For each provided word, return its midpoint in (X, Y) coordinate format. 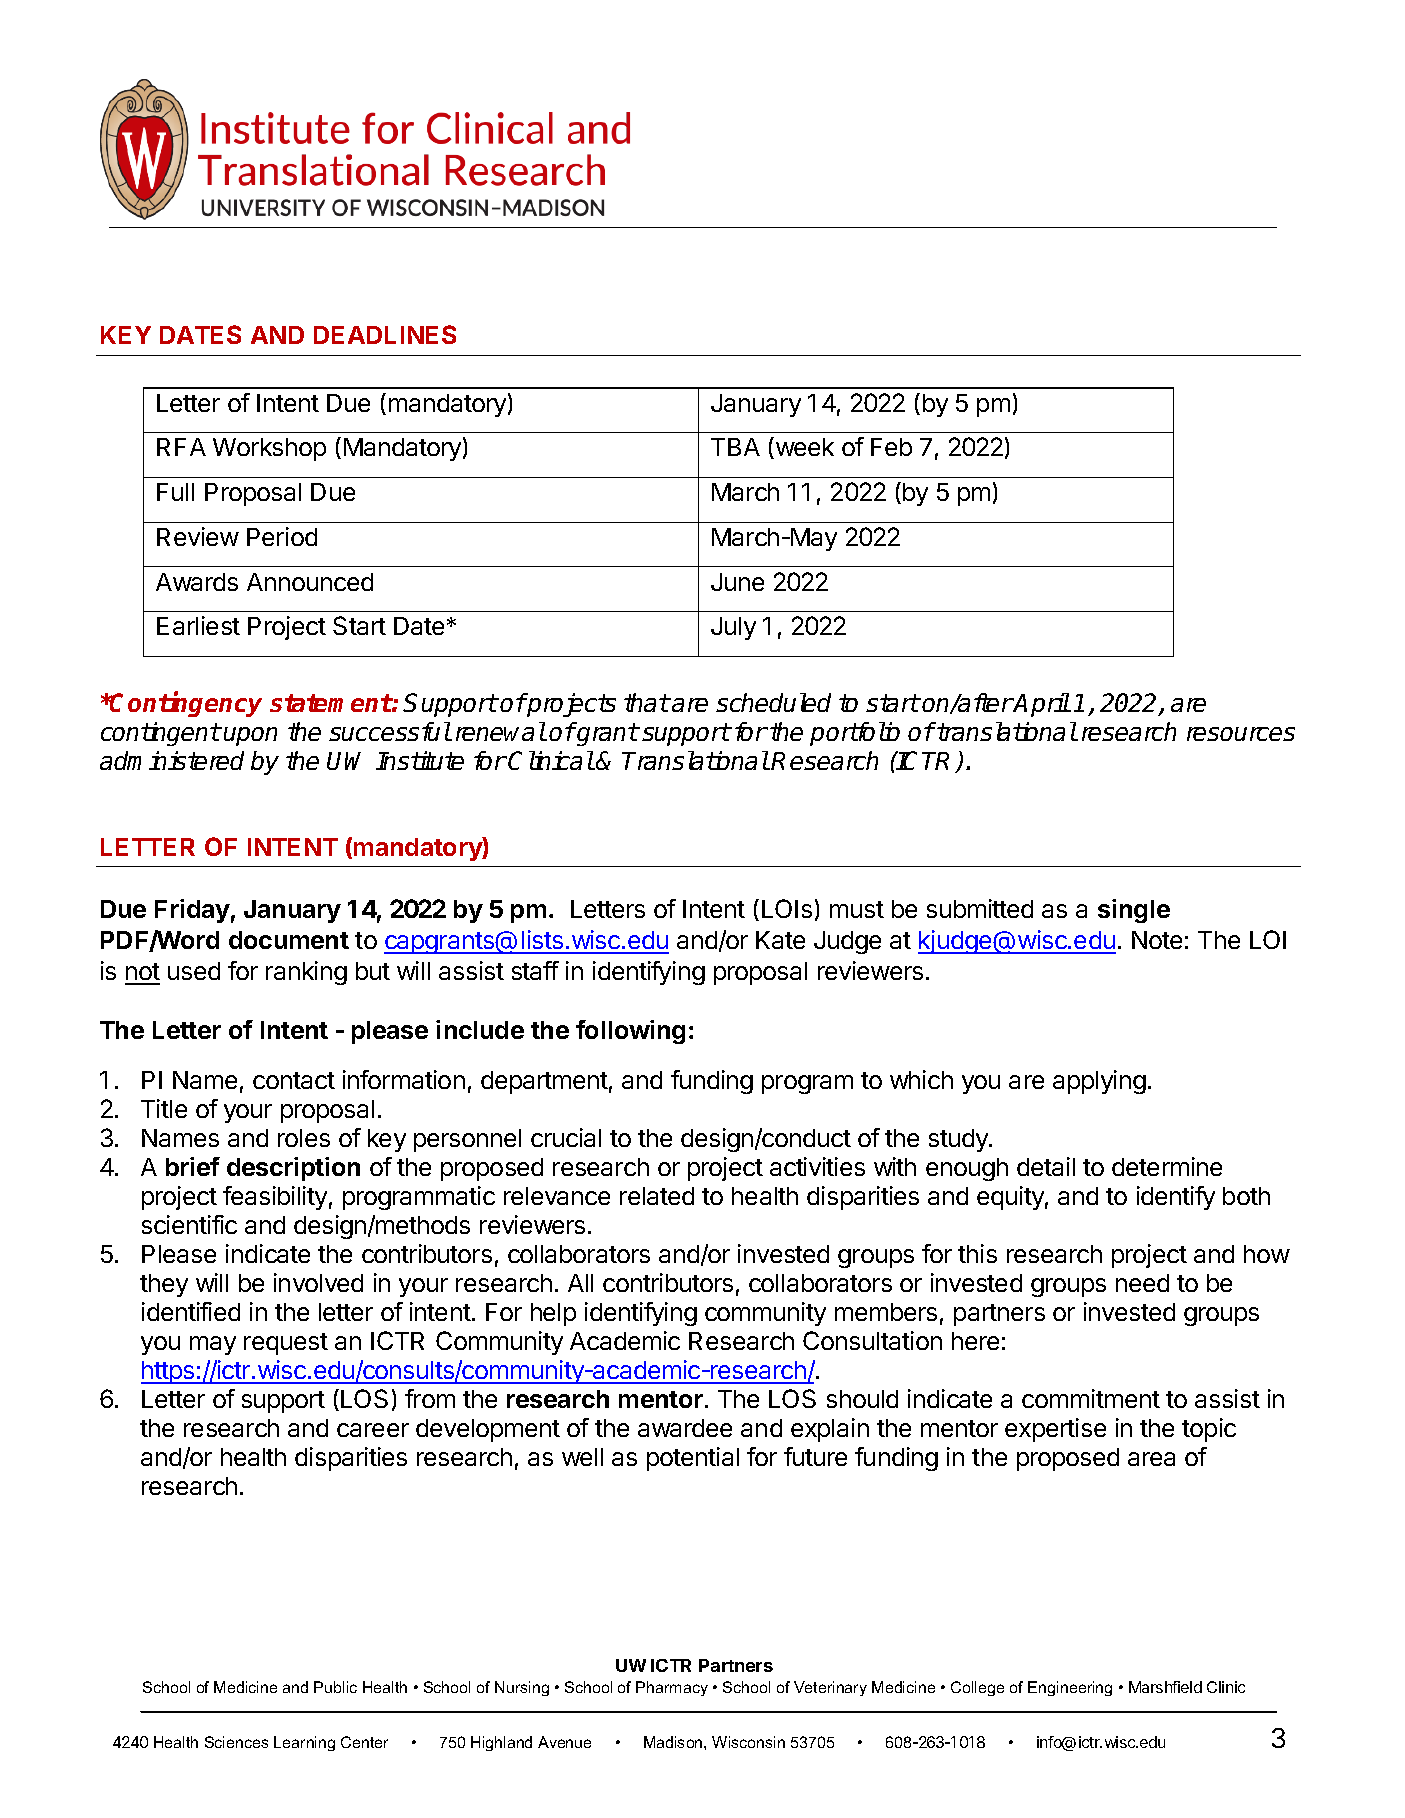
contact (294, 1080)
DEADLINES (385, 334)
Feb (891, 447)
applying (1099, 1082)
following (630, 1032)
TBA (735, 447)
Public (335, 1687)
